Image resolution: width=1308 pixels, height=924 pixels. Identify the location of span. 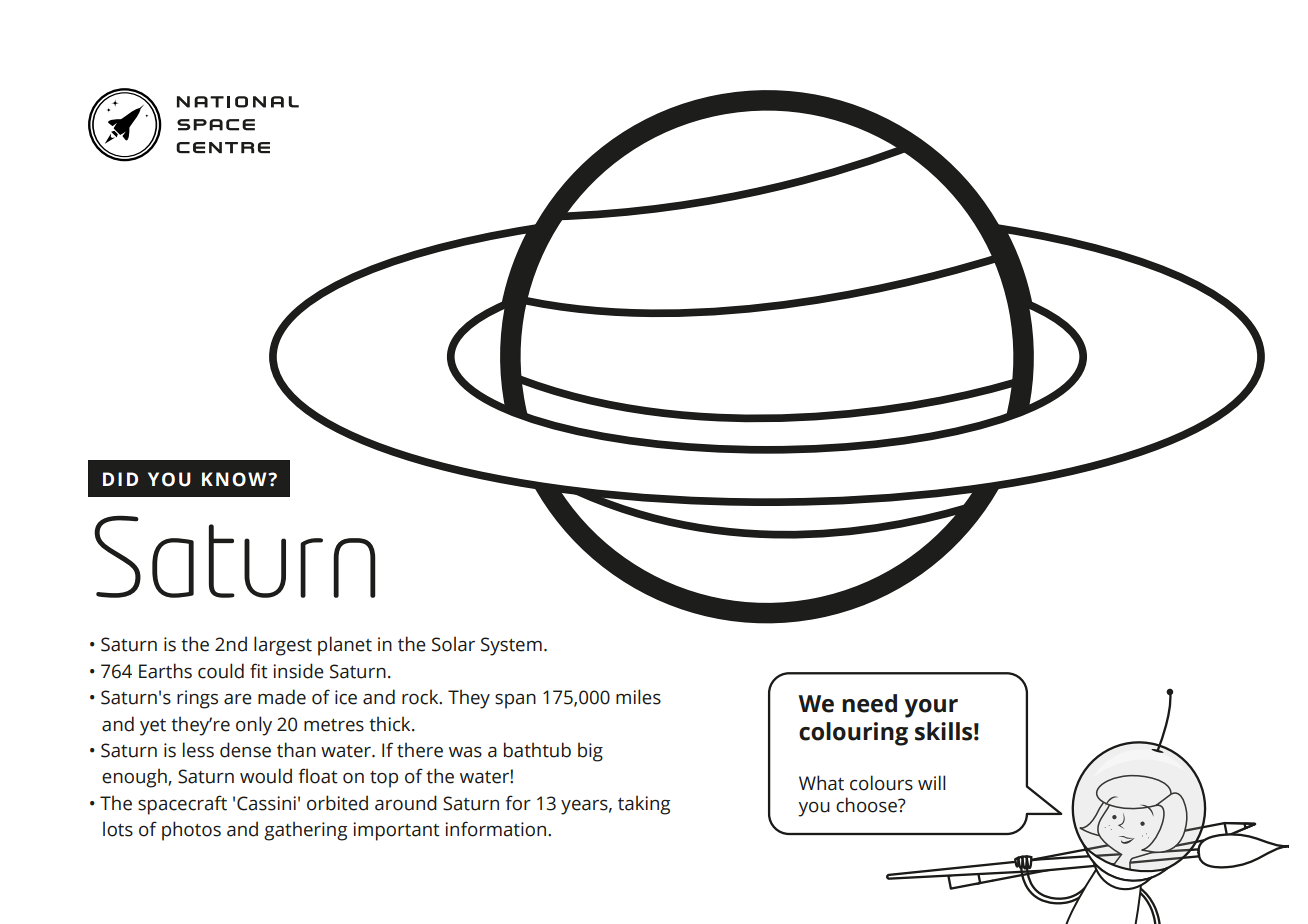
(515, 701).
